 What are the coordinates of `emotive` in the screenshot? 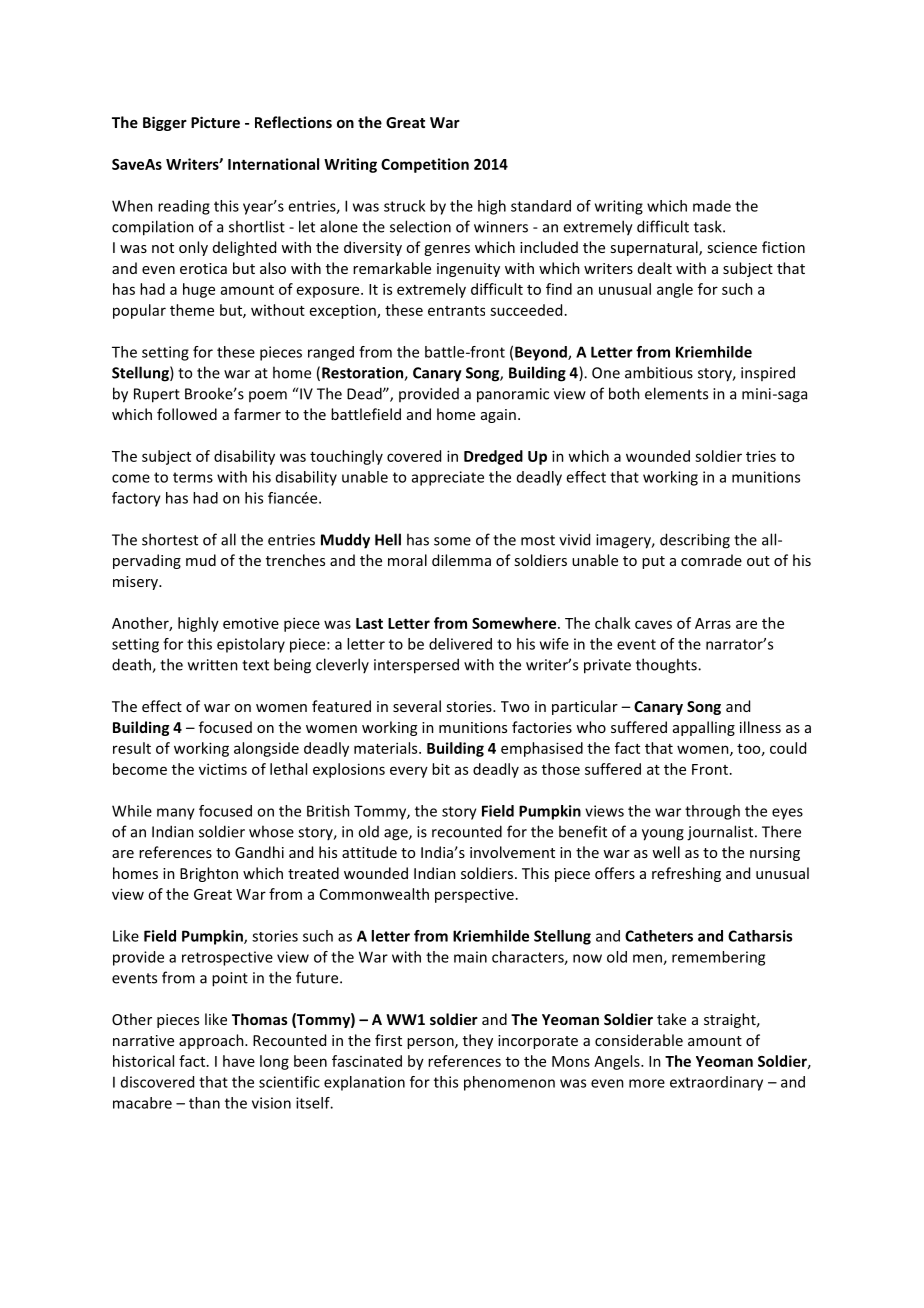 It's located at (251, 623).
